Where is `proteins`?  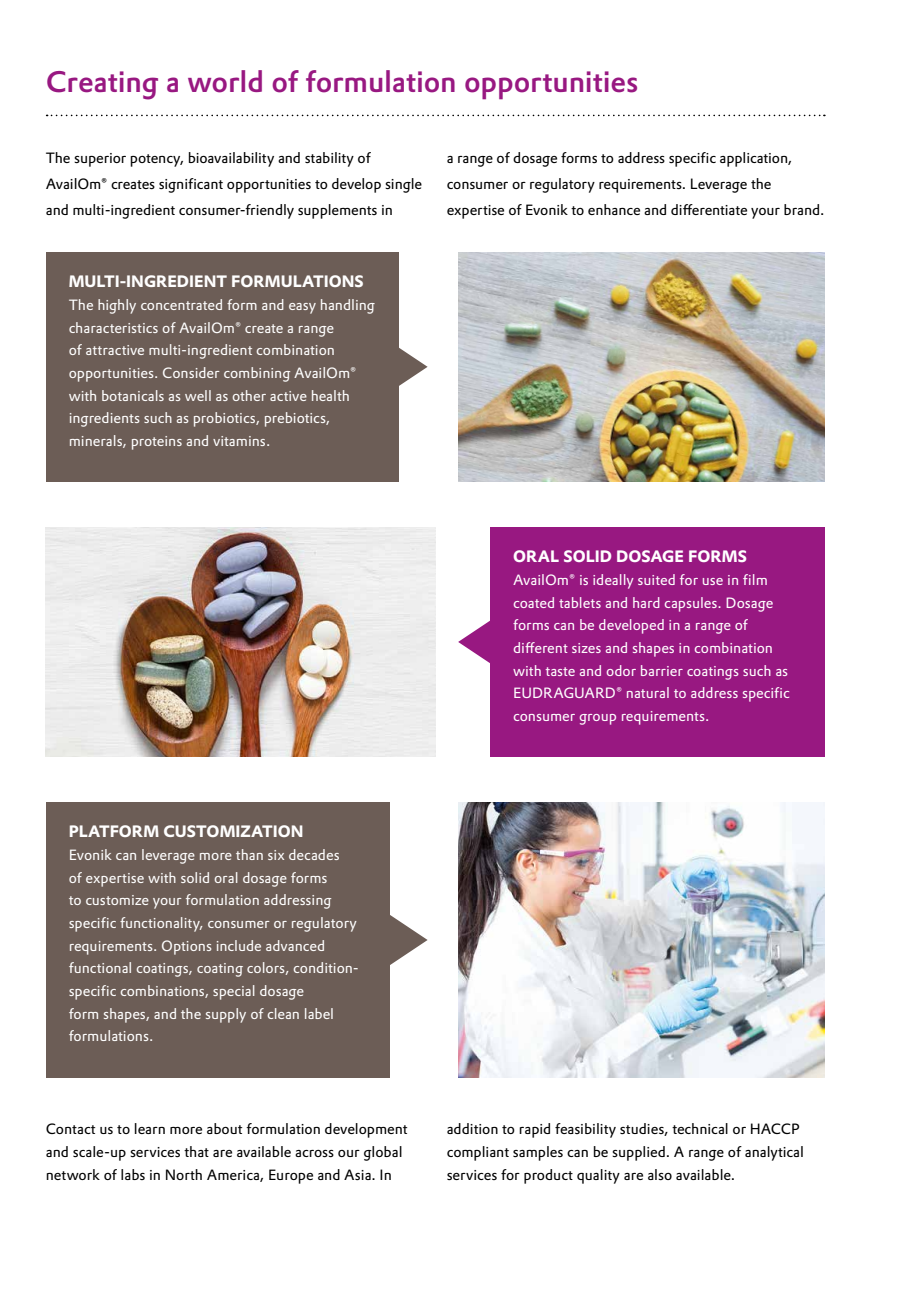 proteins is located at coordinates (157, 443).
